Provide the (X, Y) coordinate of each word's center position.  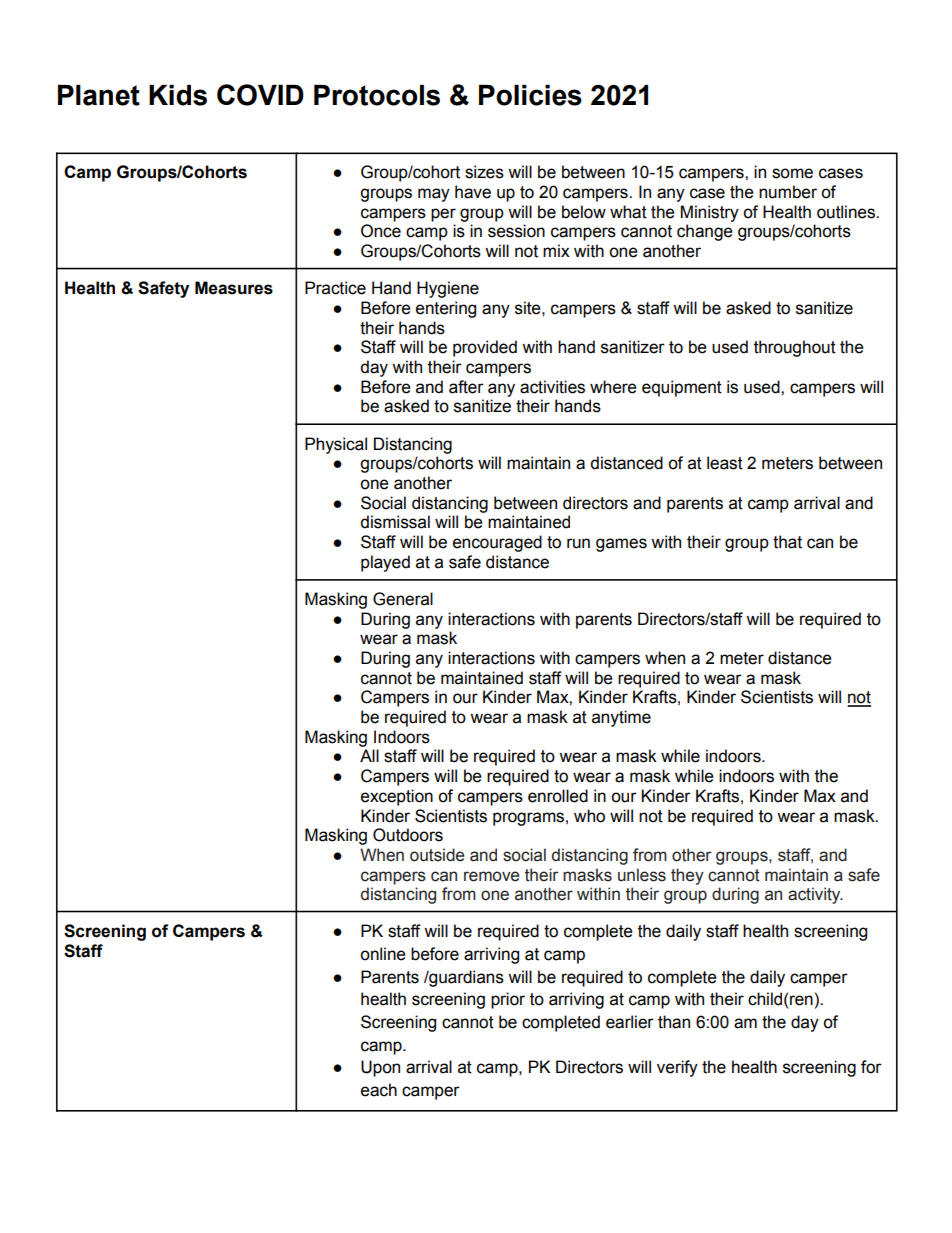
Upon (380, 1068)
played (385, 563)
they (687, 876)
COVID (260, 95)
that (787, 542)
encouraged (497, 543)
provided (485, 348)
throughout (795, 348)
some (792, 173)
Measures (234, 288)
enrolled (558, 796)
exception (397, 797)
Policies (530, 95)
